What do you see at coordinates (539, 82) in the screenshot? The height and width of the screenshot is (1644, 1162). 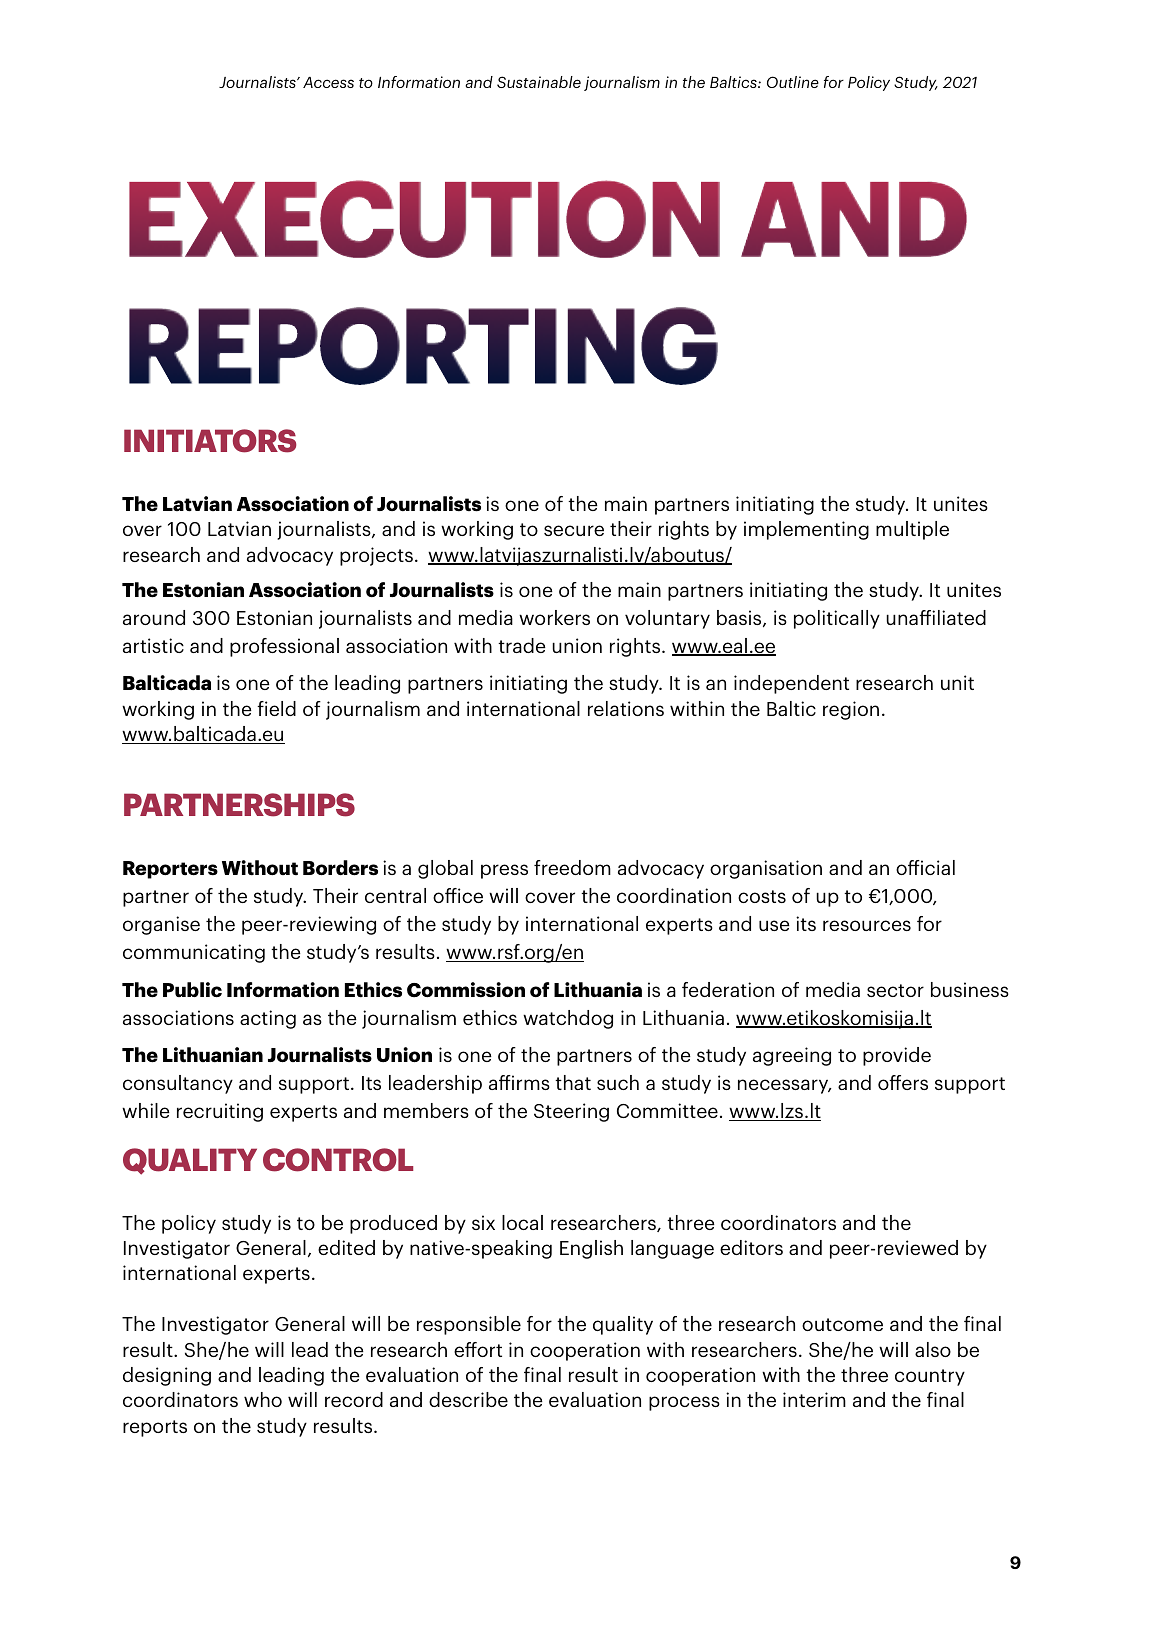 I see `Sustainable` at bounding box center [539, 82].
